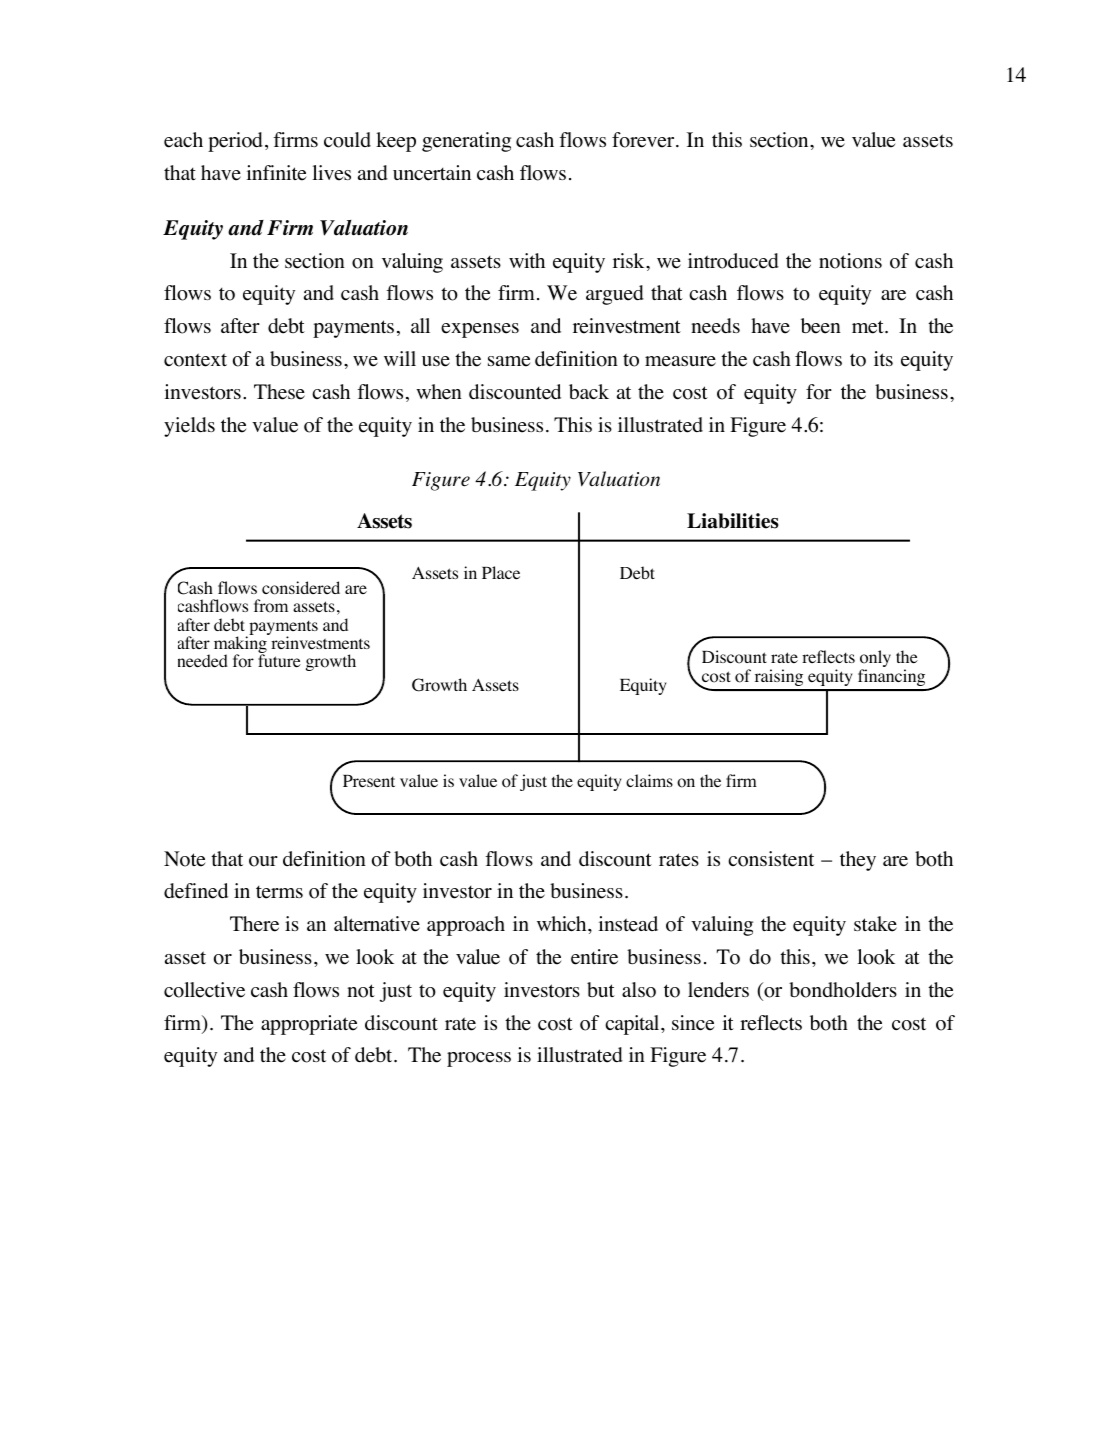  I want to click on Place, so click(501, 572).
